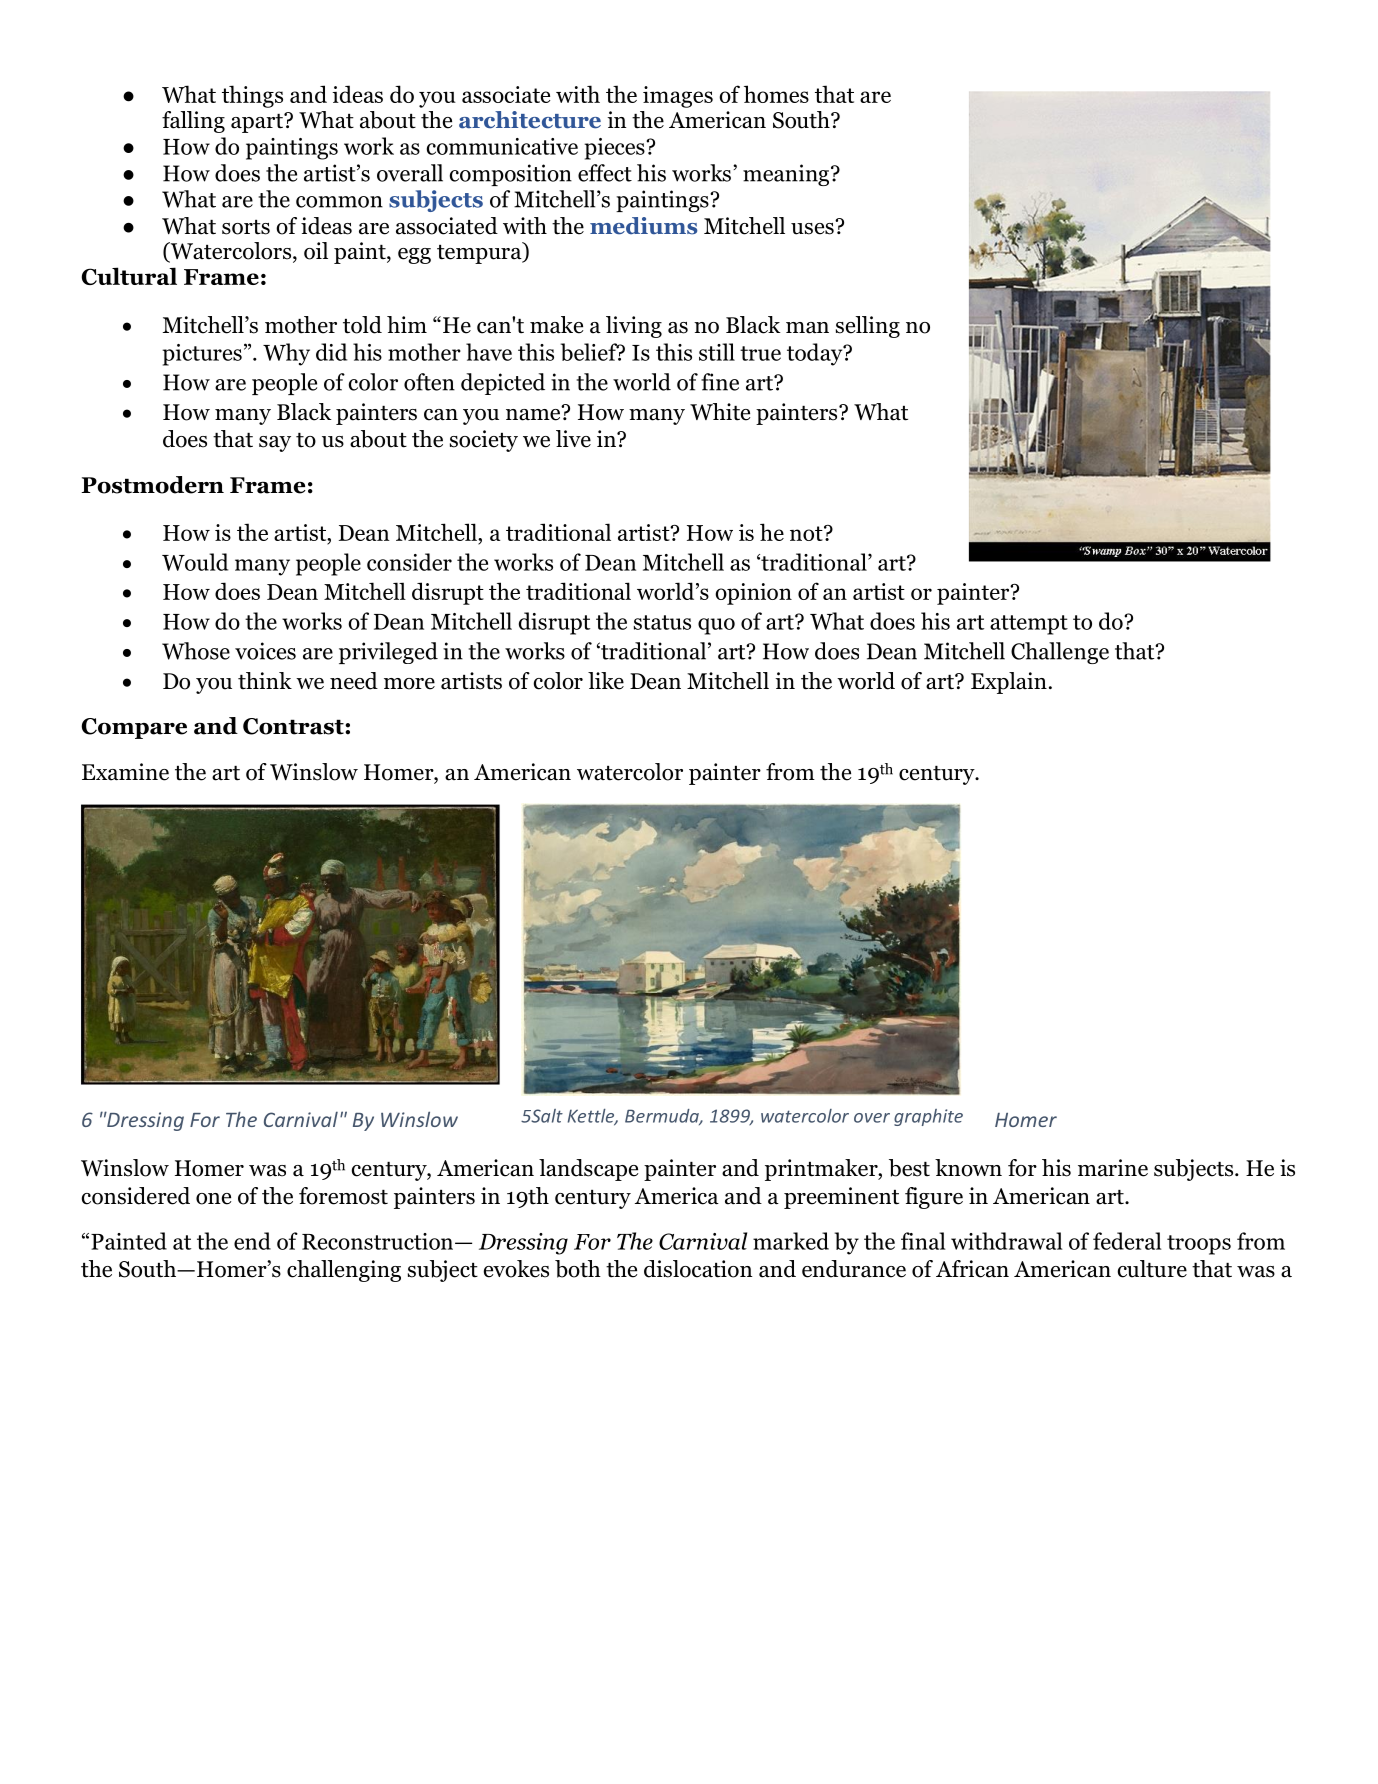 Image resolution: width=1378 pixels, height=1784 pixels. Describe the element at coordinates (213, 1199) in the screenshot. I see `one` at that location.
